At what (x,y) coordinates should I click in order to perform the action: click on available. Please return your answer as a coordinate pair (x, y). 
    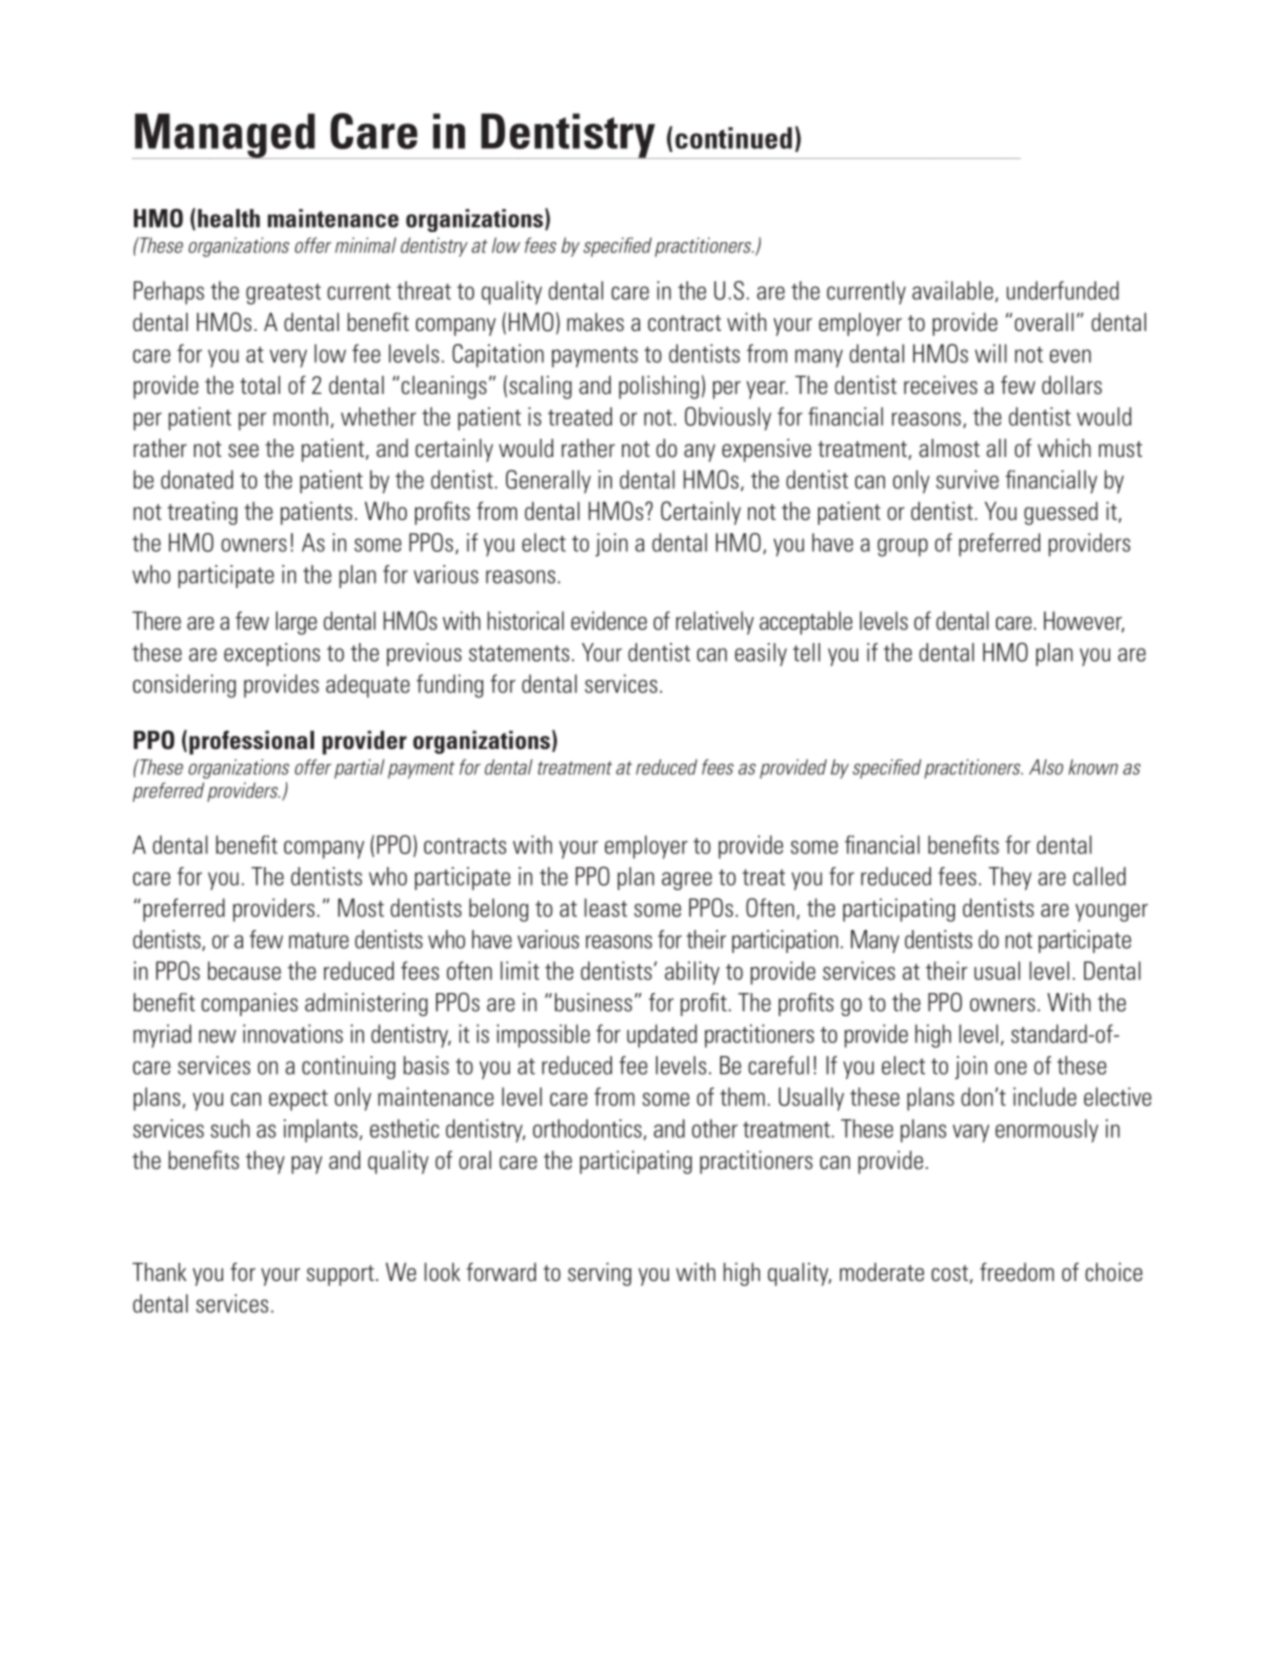
    Looking at the image, I should click on (952, 290).
